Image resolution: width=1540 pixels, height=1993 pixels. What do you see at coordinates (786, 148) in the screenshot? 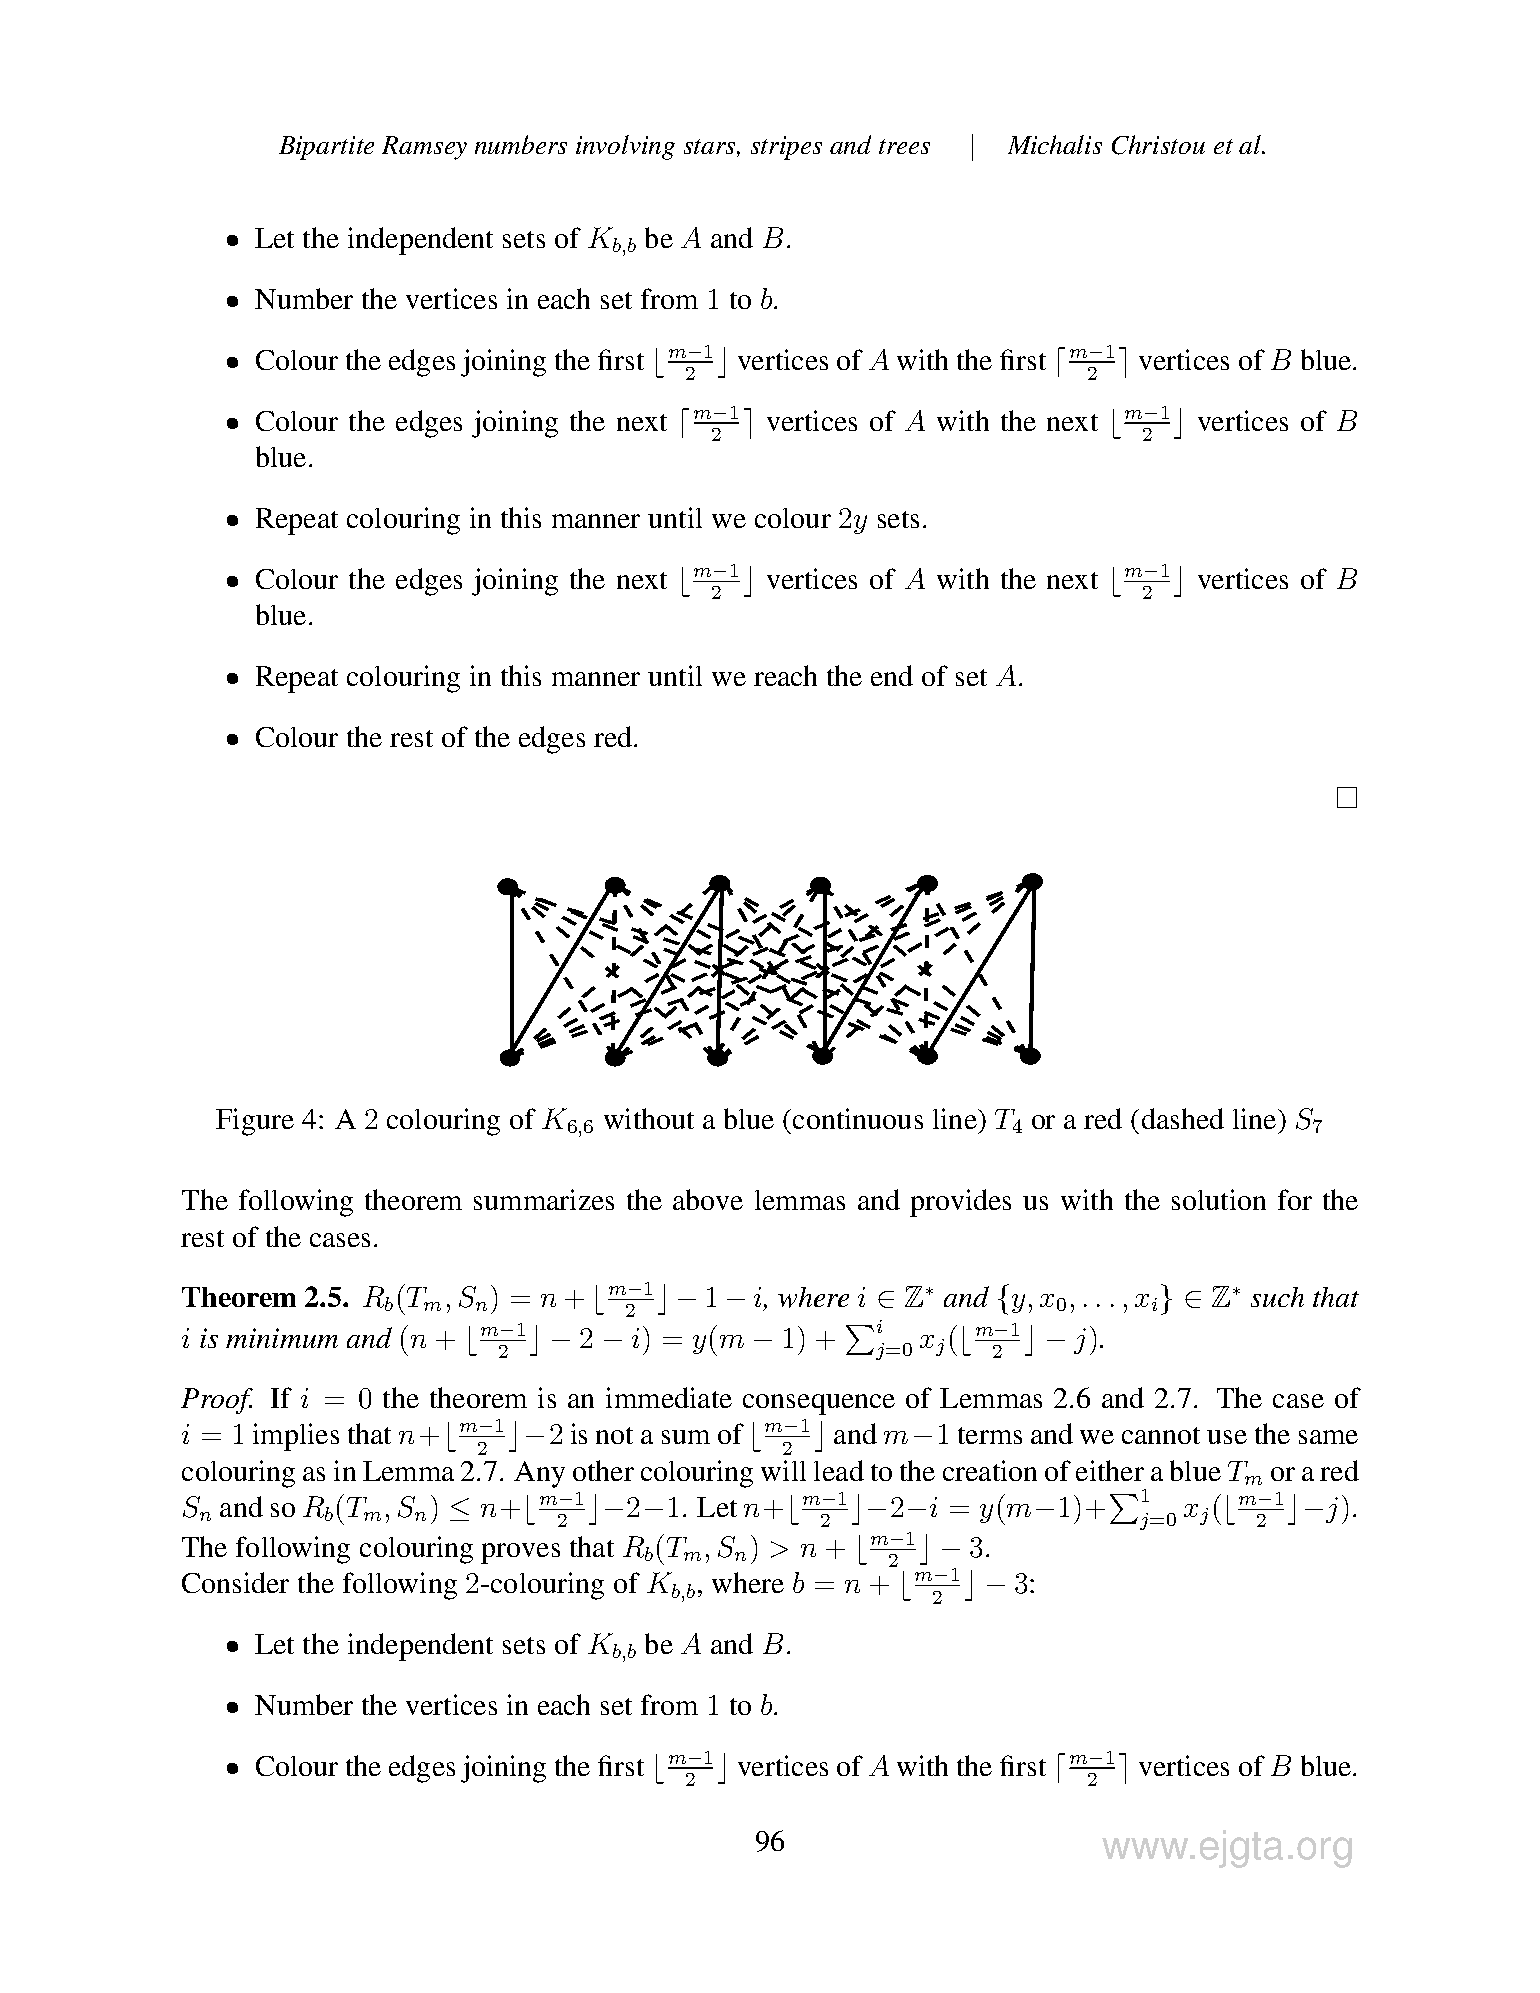
I see `stripes` at bounding box center [786, 148].
